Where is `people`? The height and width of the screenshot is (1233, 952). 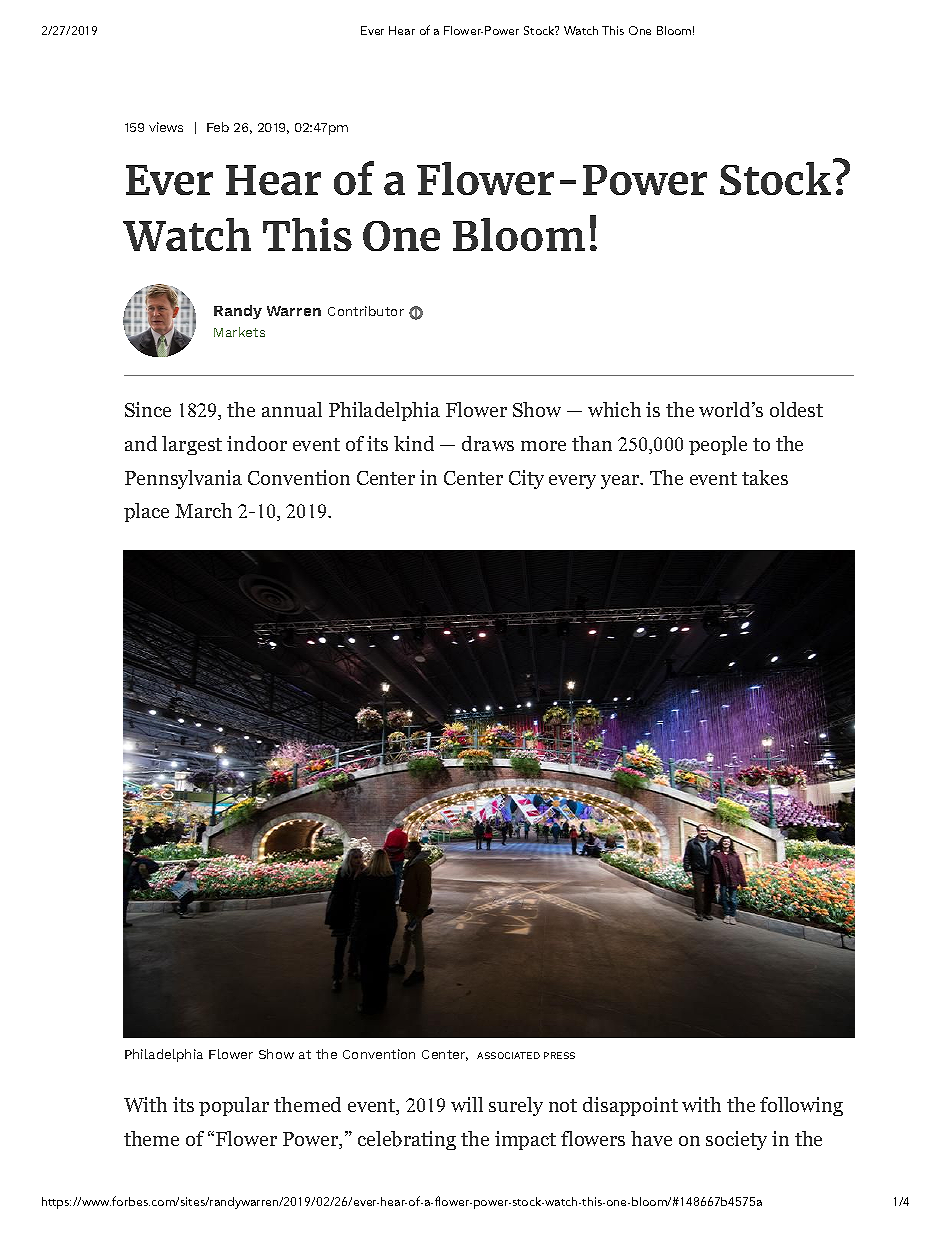
people is located at coordinates (718, 445).
